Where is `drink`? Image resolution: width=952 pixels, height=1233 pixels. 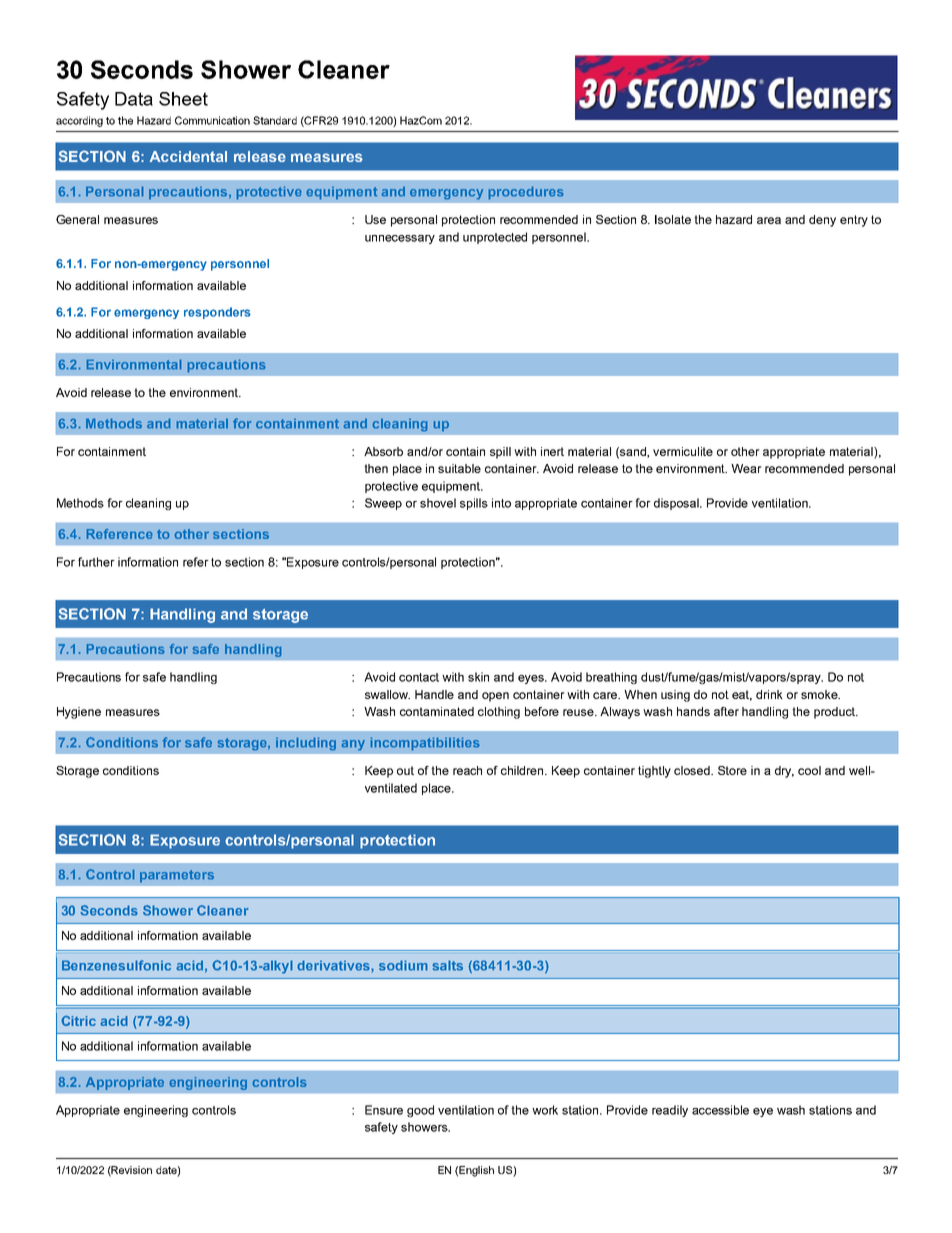 drink is located at coordinates (769, 694).
